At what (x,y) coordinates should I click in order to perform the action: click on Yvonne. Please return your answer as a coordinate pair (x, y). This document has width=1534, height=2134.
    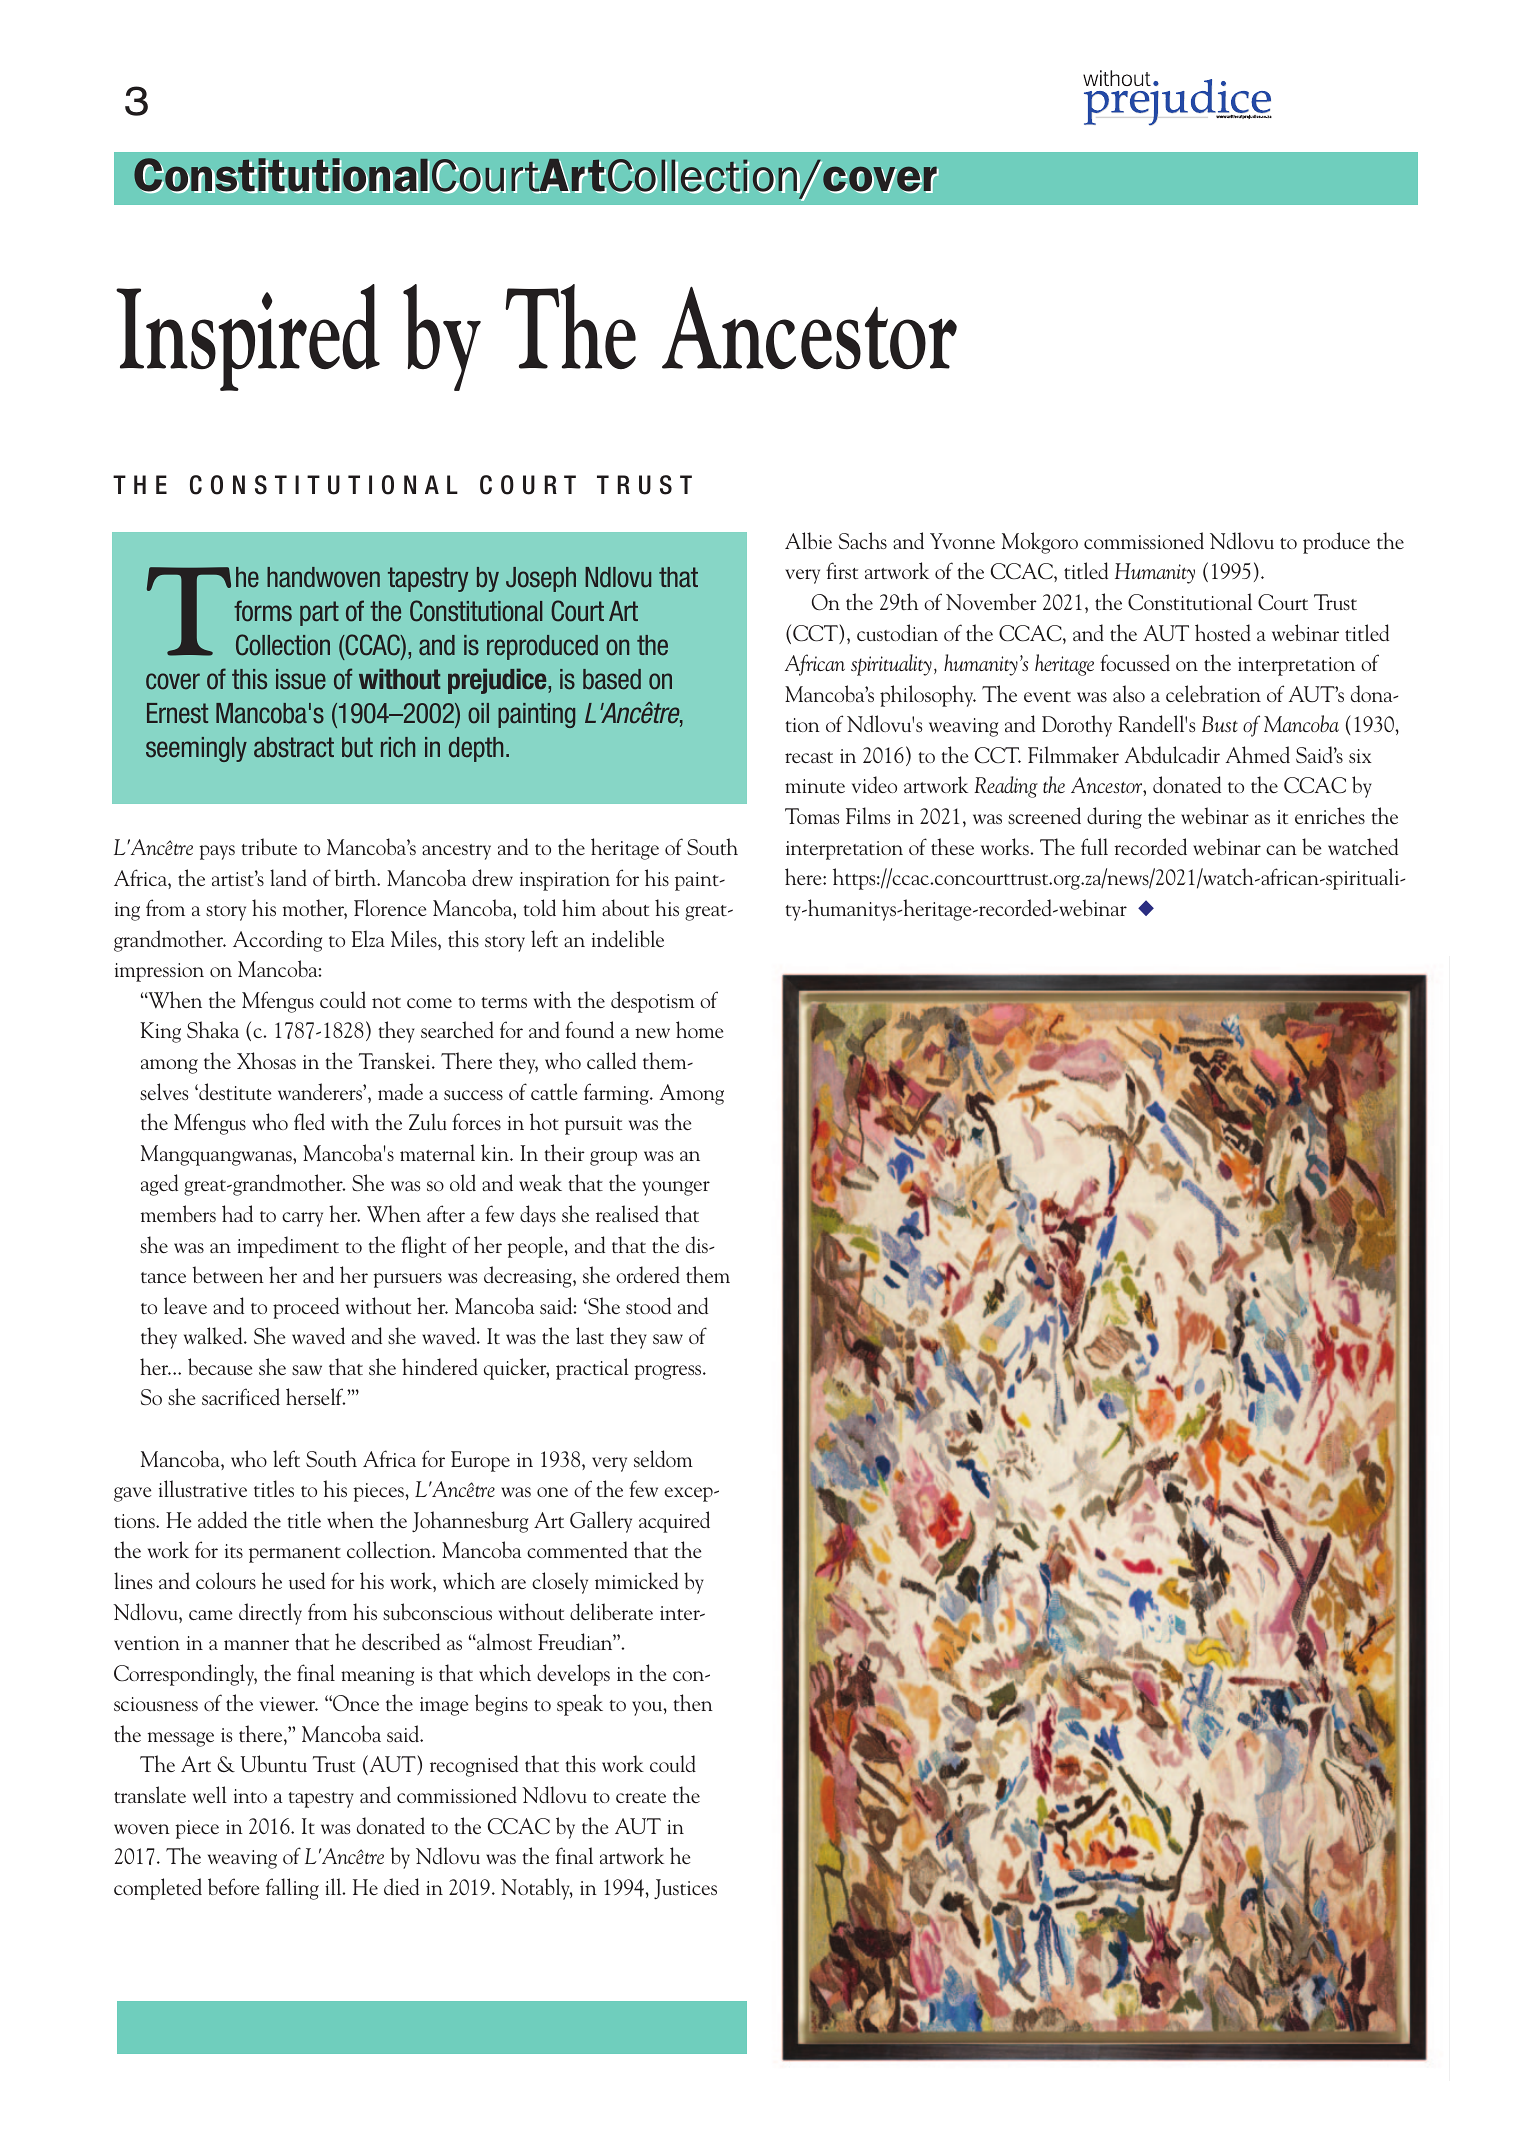
    Looking at the image, I should click on (962, 541).
